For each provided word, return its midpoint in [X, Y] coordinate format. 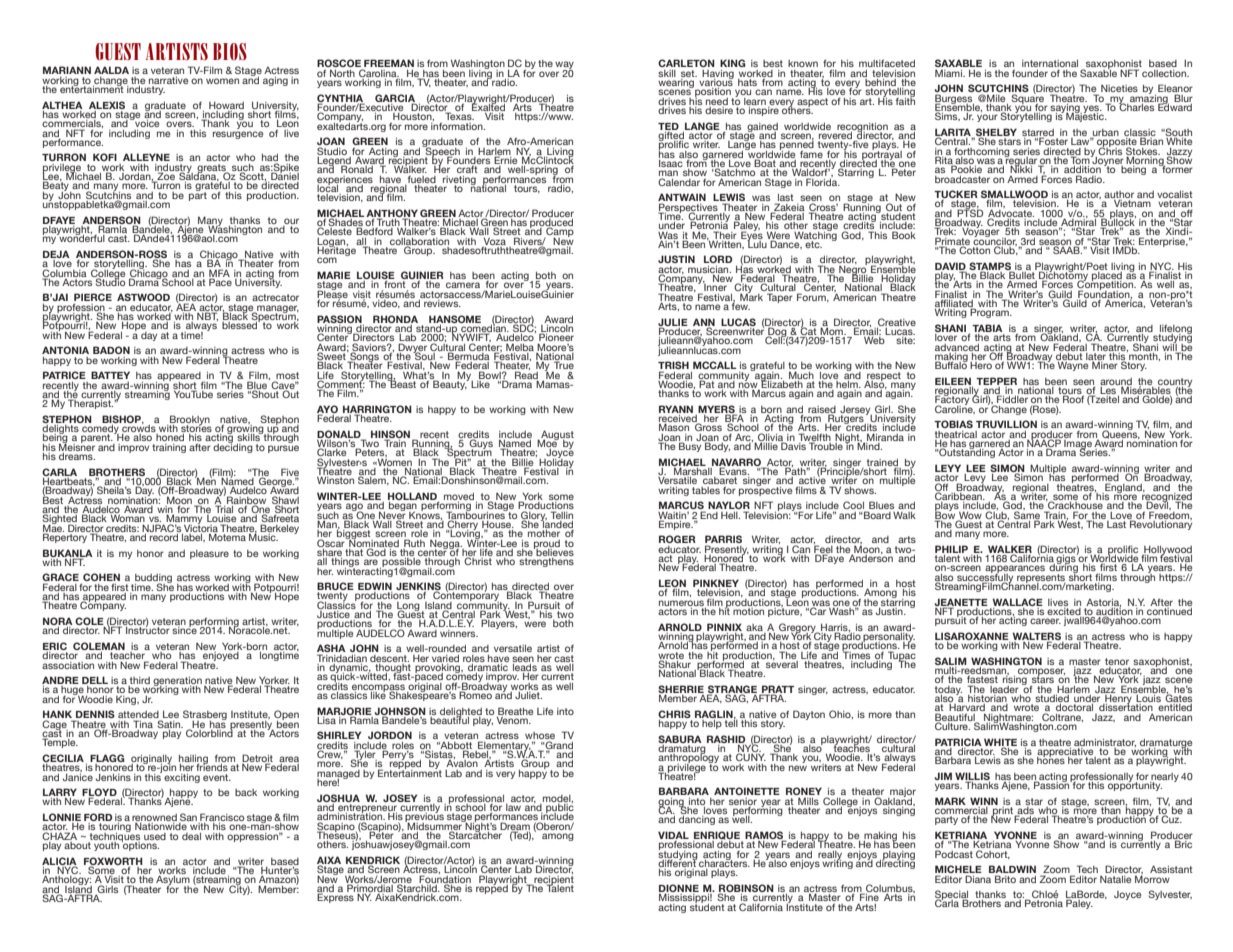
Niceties [1119, 88]
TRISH [673, 366]
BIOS [230, 51]
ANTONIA [65, 350]
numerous [681, 603]
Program [990, 313]
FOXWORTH [113, 862]
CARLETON [686, 63]
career [1045, 621]
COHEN [100, 578]
